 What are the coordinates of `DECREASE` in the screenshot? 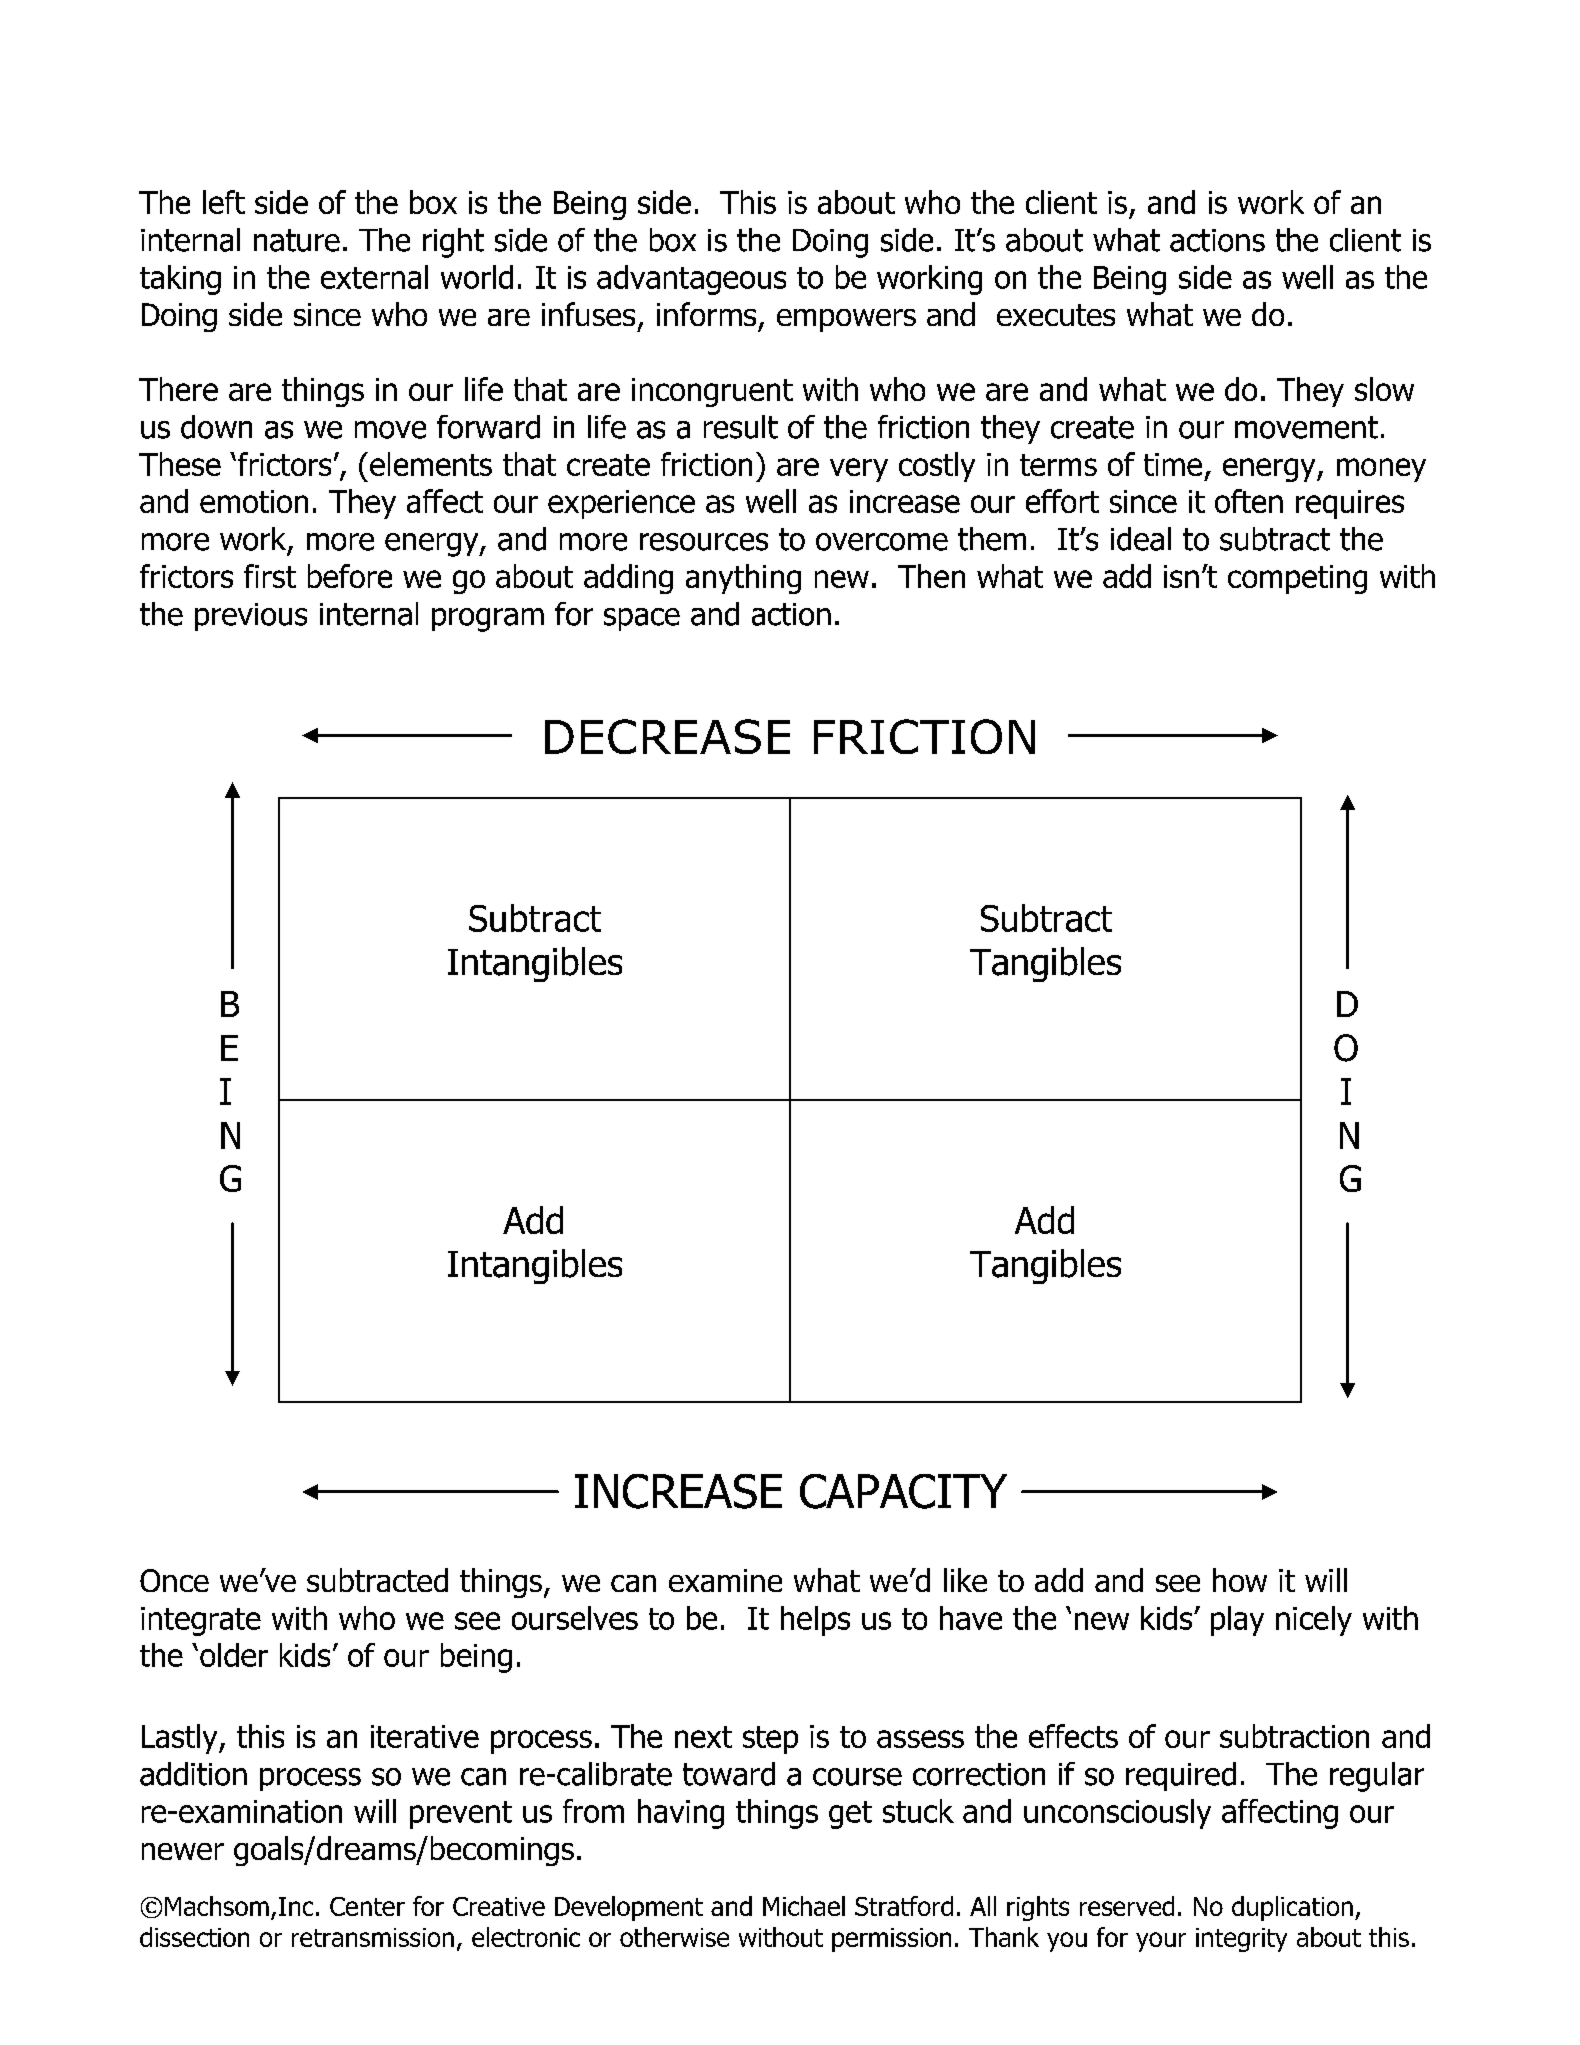 It's located at (667, 736).
